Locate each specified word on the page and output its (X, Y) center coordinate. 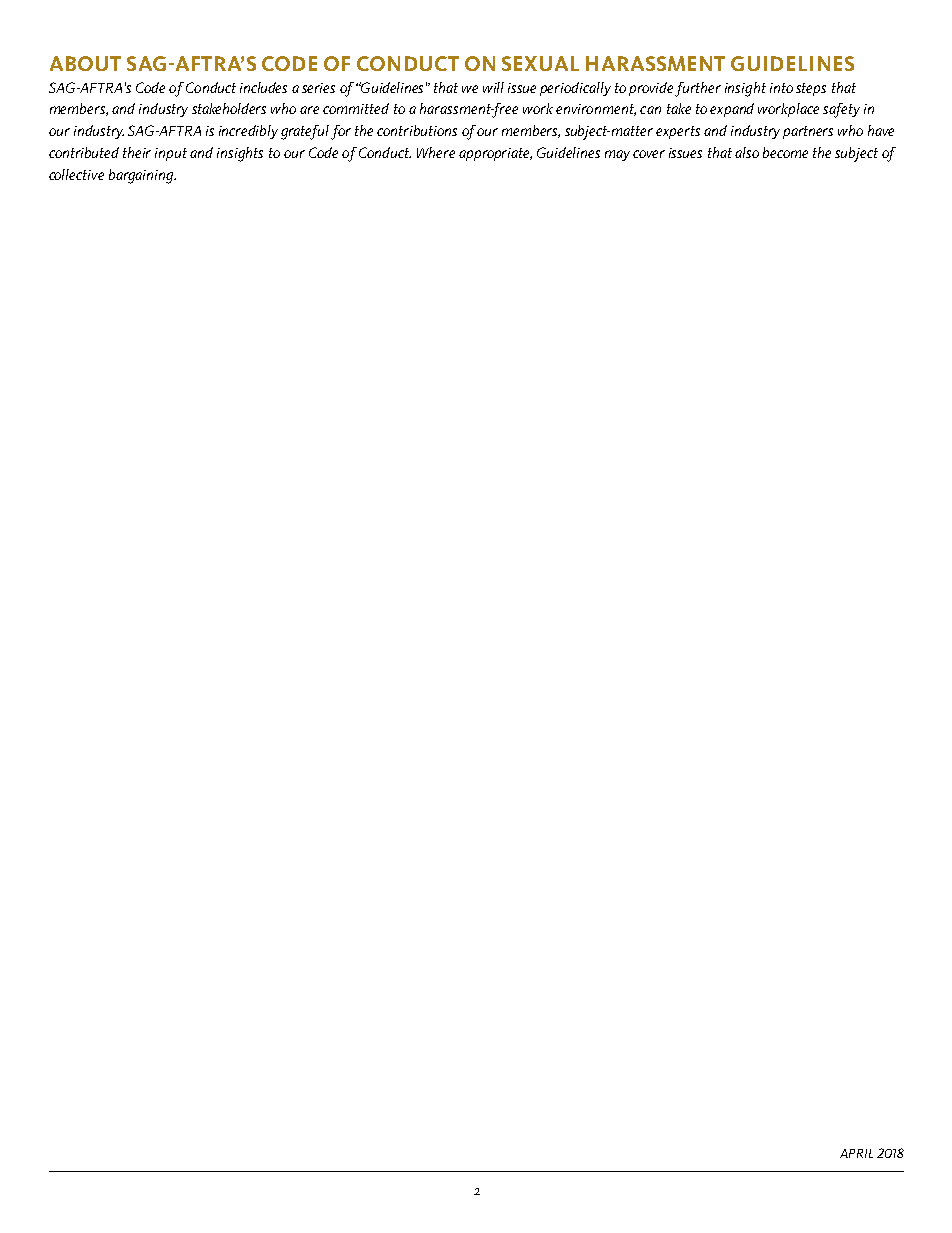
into (781, 88)
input (171, 154)
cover (649, 154)
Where (436, 152)
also (747, 152)
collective (76, 174)
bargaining (142, 176)
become (785, 152)
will (493, 87)
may (617, 155)
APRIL (856, 1153)
